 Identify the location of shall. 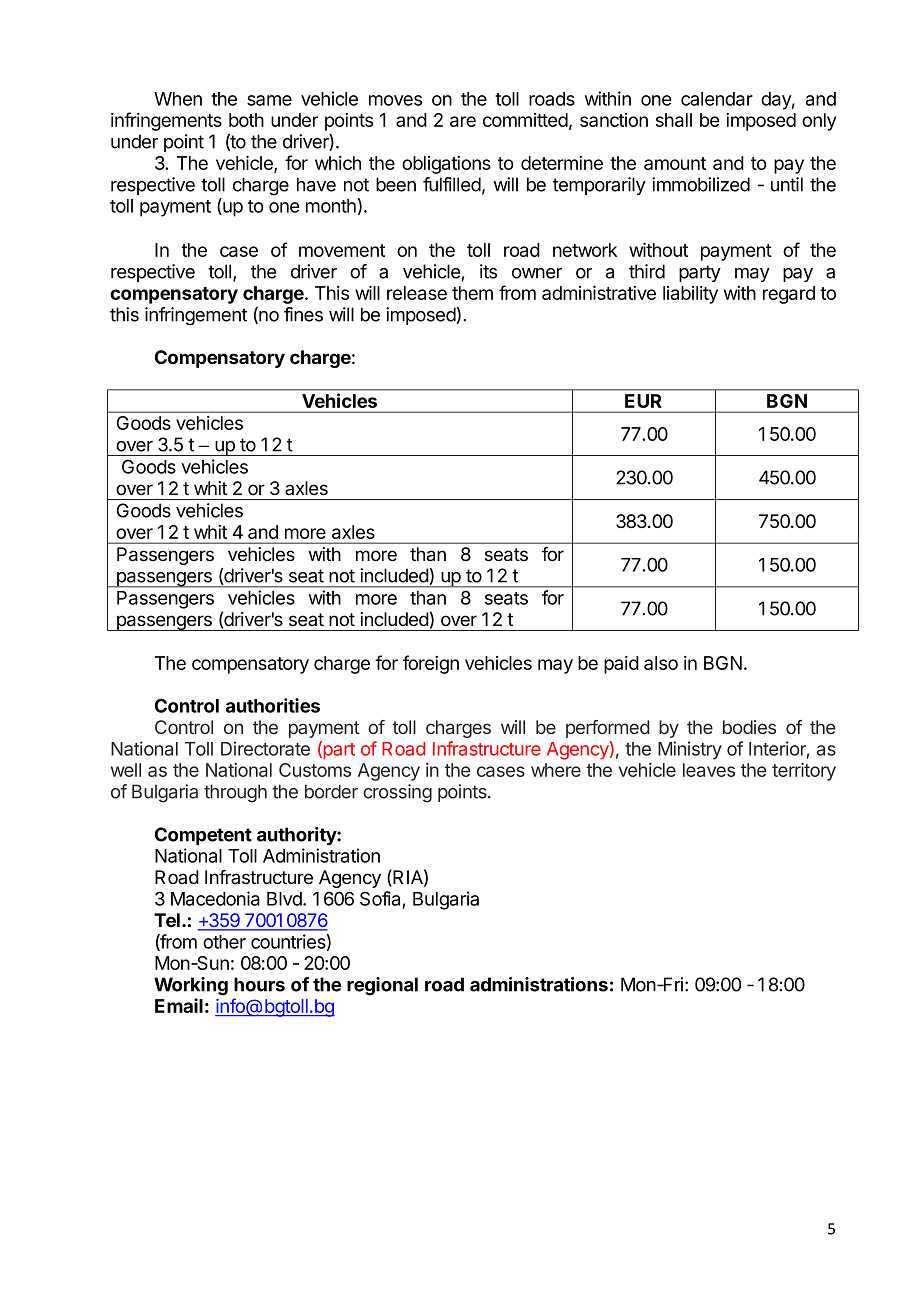
(674, 120).
